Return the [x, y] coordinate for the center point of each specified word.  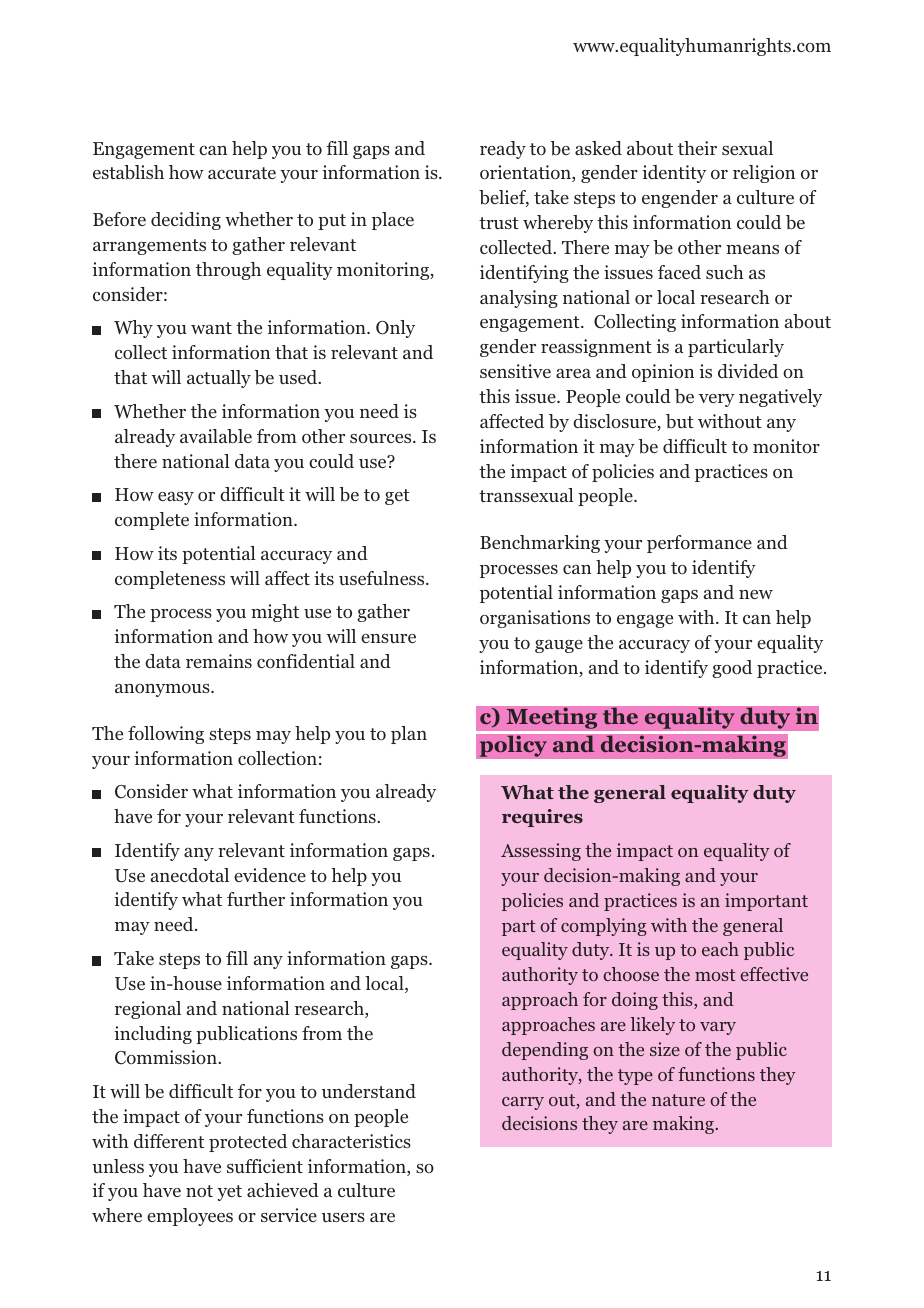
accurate [242, 173]
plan [409, 735]
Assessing [541, 852]
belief [504, 198]
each [720, 949]
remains [219, 661]
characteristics [351, 1141]
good [732, 669]
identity [674, 174]
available [216, 436]
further [256, 899]
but [680, 421]
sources [382, 438]
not [199, 1191]
